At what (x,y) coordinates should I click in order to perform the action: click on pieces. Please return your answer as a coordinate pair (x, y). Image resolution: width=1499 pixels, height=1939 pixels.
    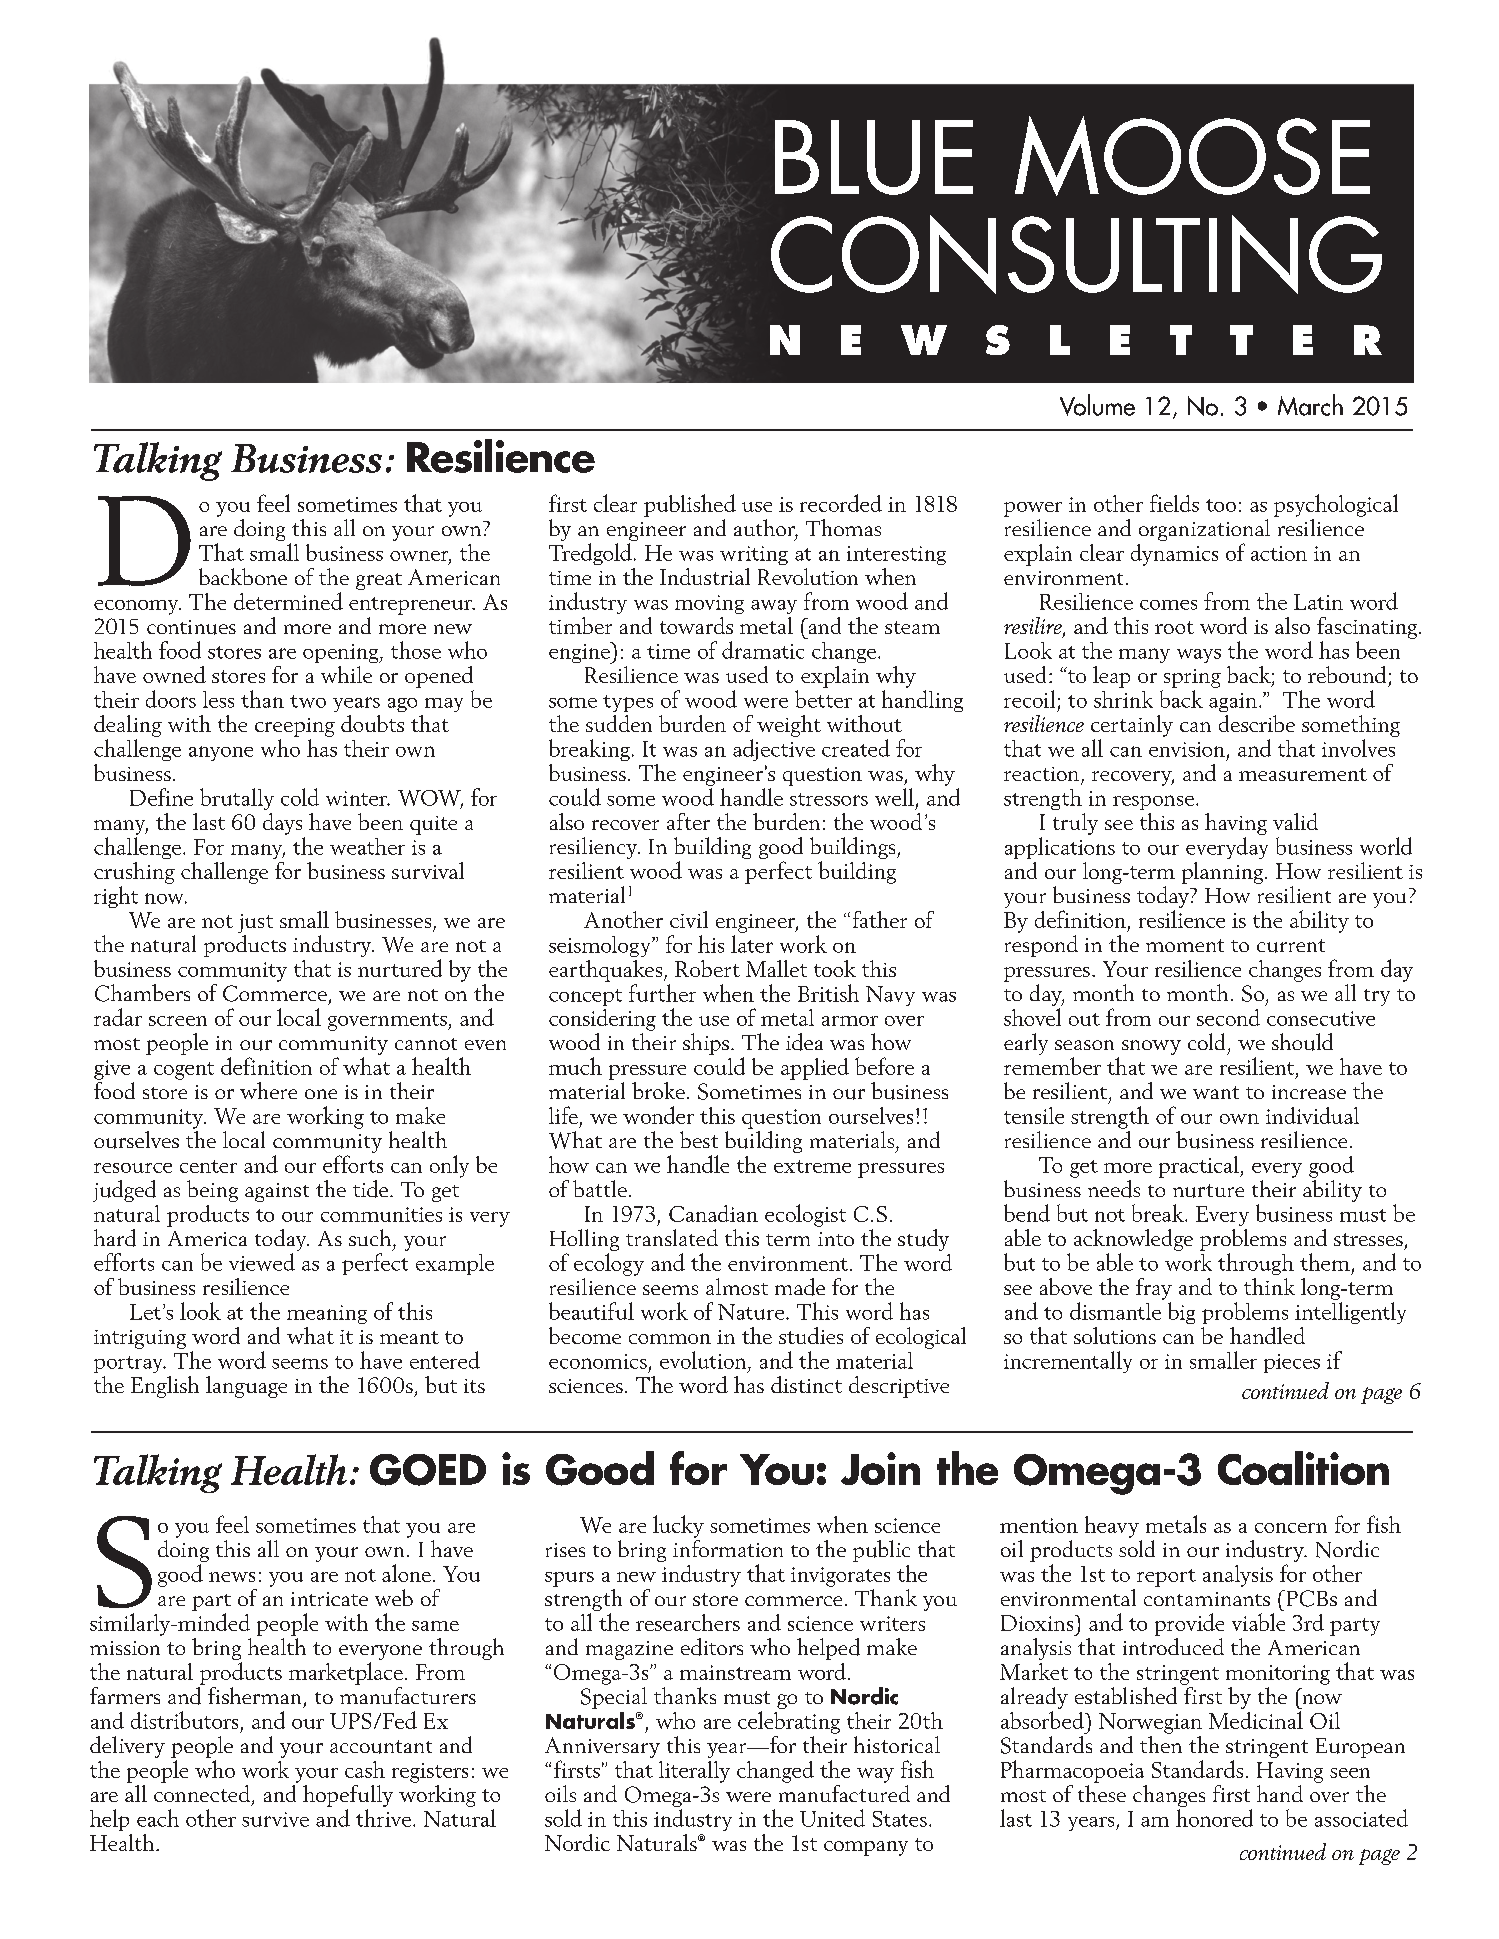
    Looking at the image, I should click on (1292, 1363).
